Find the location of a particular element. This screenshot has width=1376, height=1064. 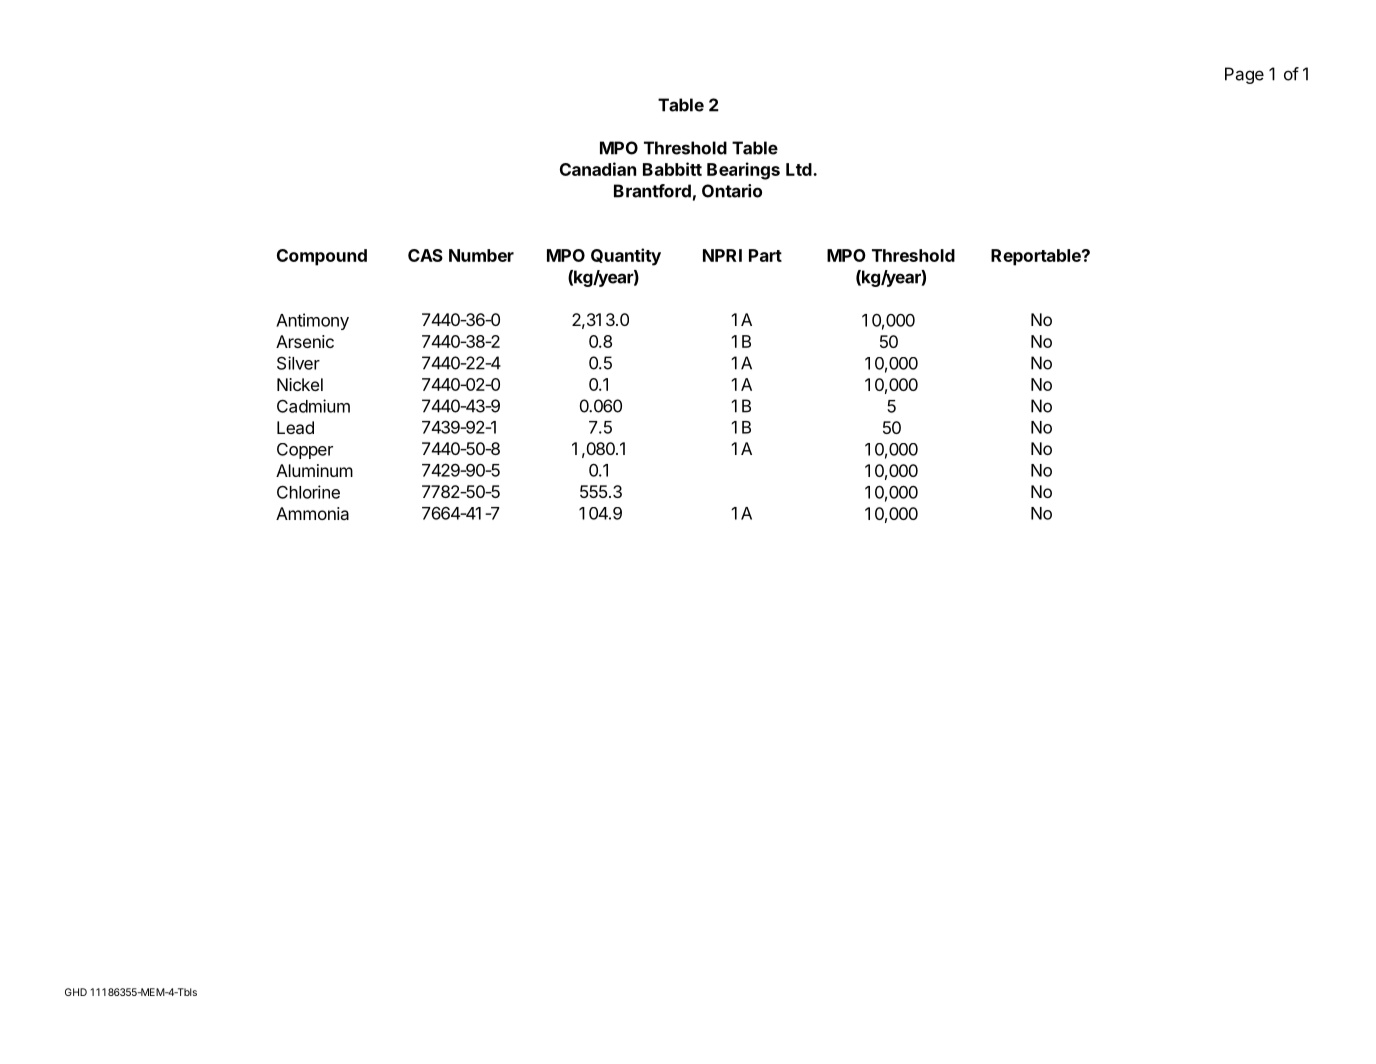

Part is located at coordinates (765, 255).
